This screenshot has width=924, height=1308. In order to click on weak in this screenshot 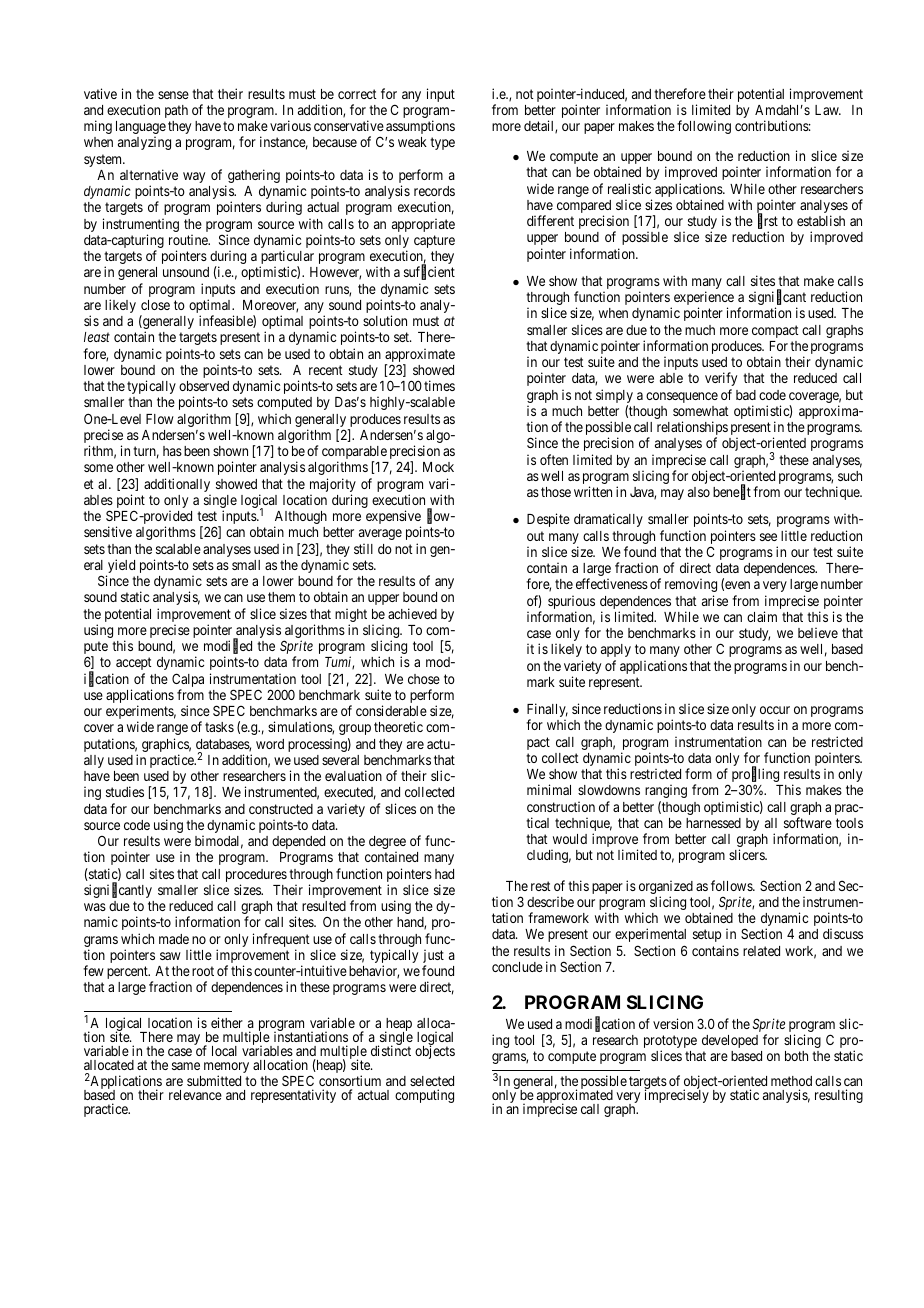, I will do `click(412, 142)`.
